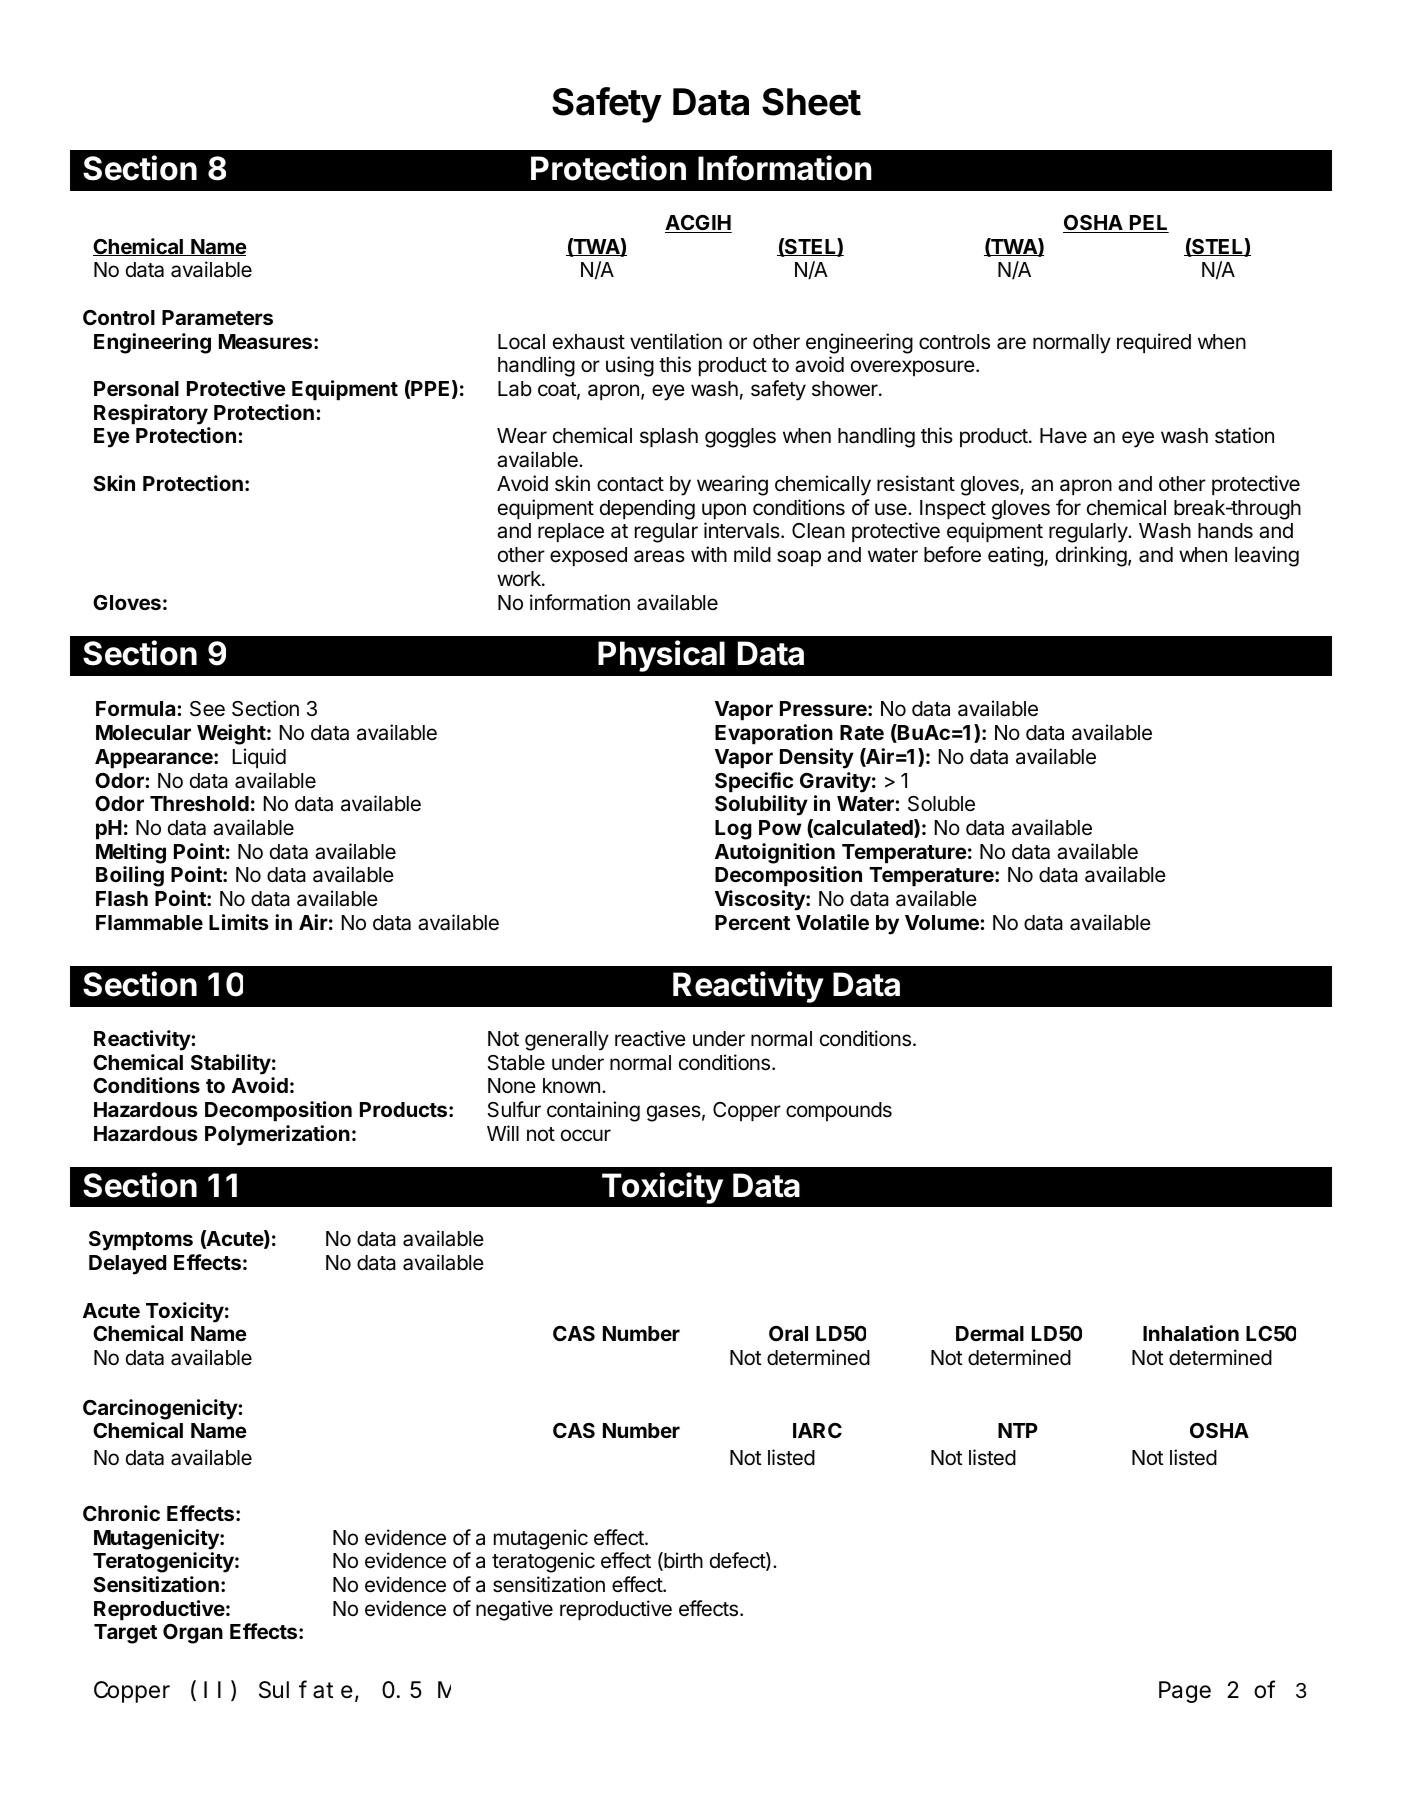 This document has height=1815, width=1402. I want to click on Organ, so click(193, 1634).
